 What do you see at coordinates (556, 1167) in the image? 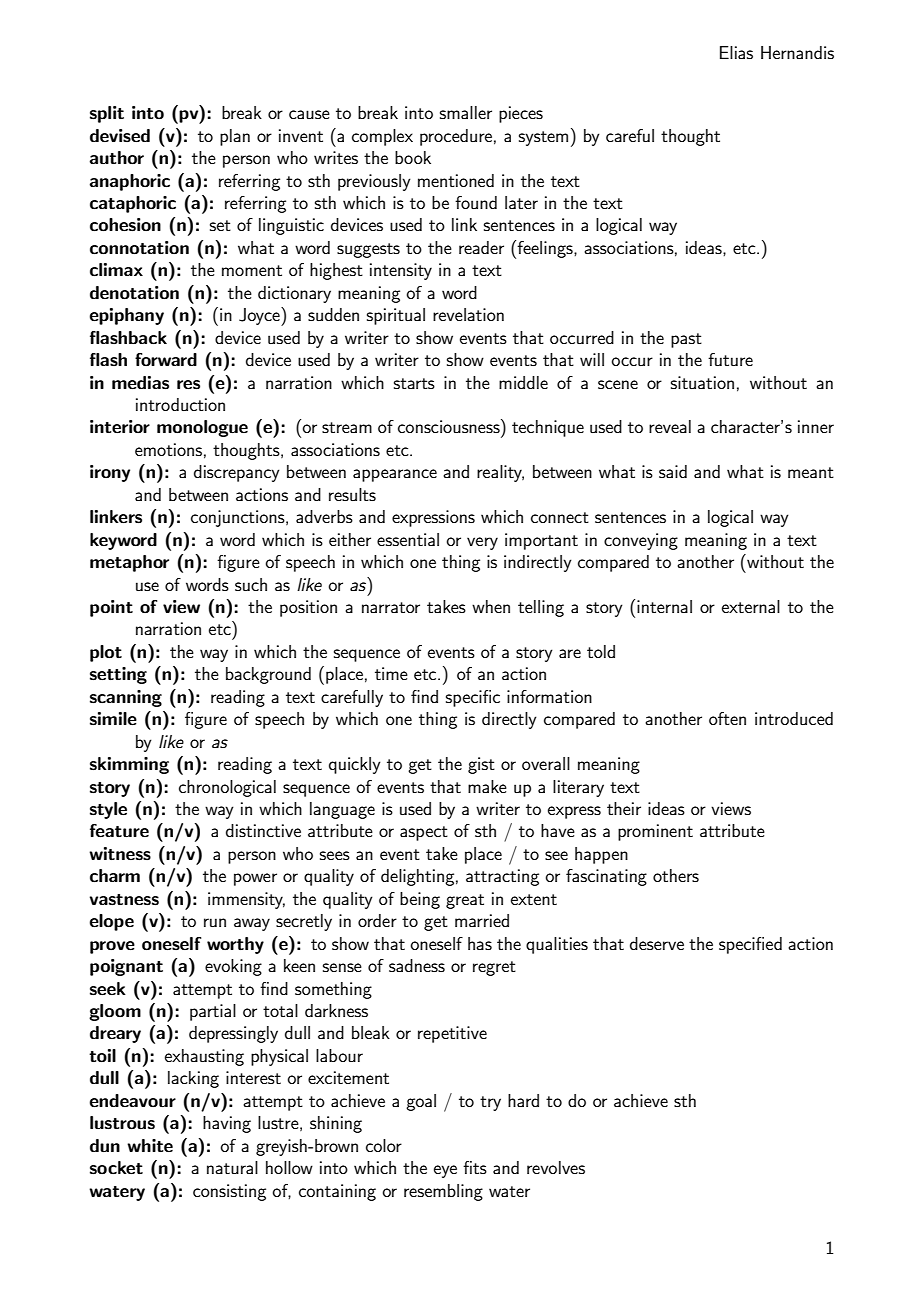
I see `revolves` at bounding box center [556, 1167].
